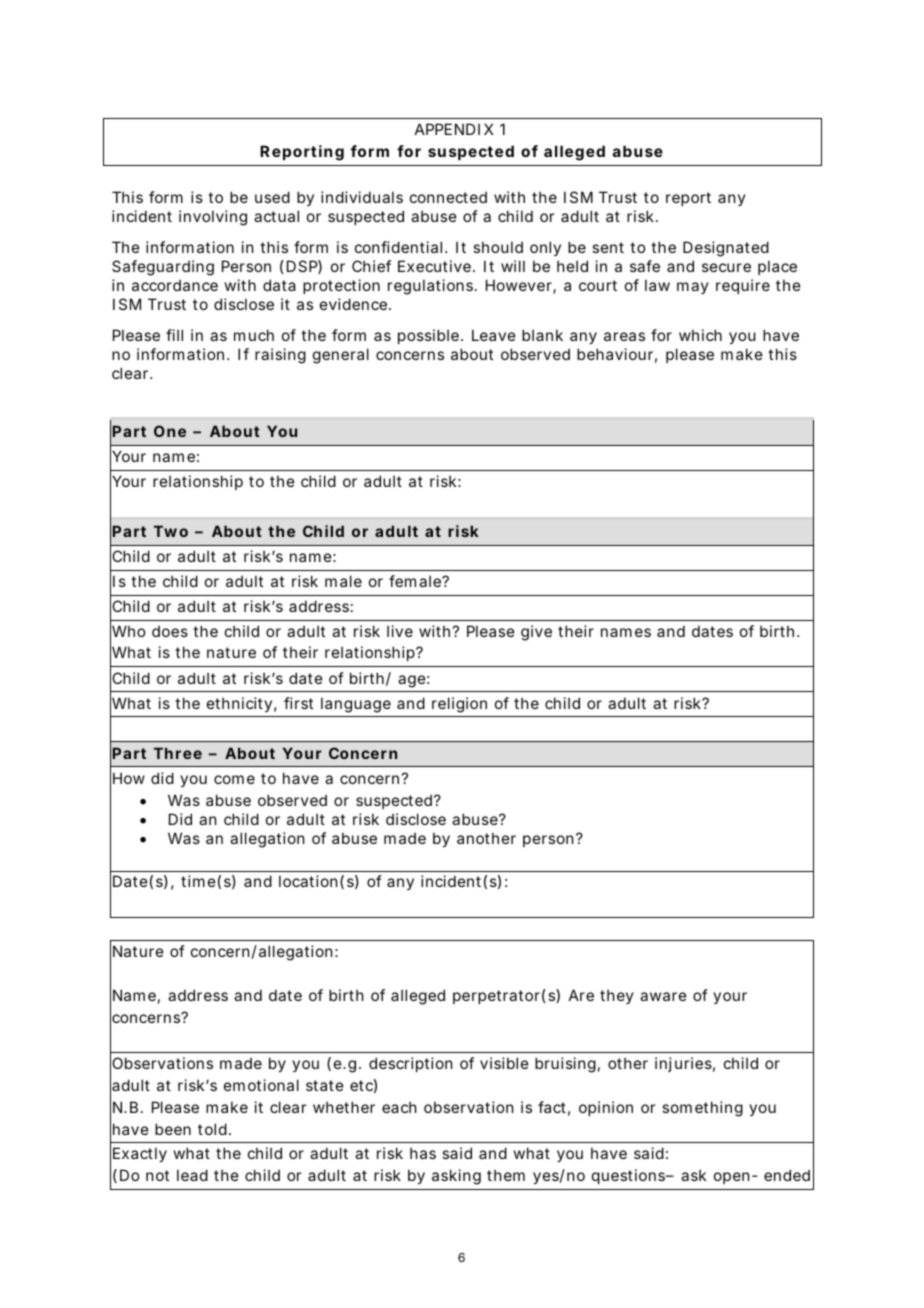 The image size is (924, 1308). I want to click on has, so click(423, 1153).
